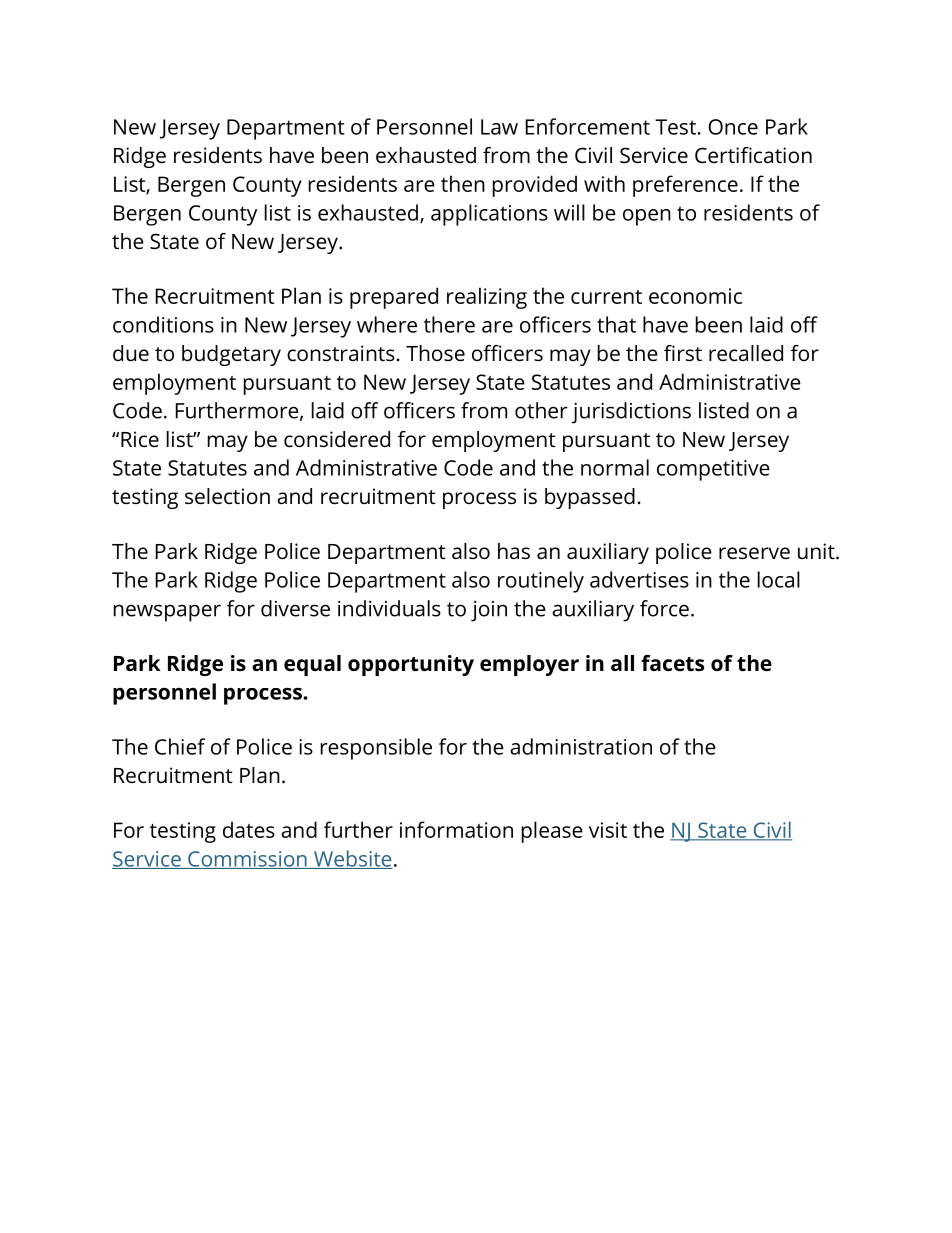  Describe the element at coordinates (487, 298) in the screenshot. I see `realizing` at that location.
